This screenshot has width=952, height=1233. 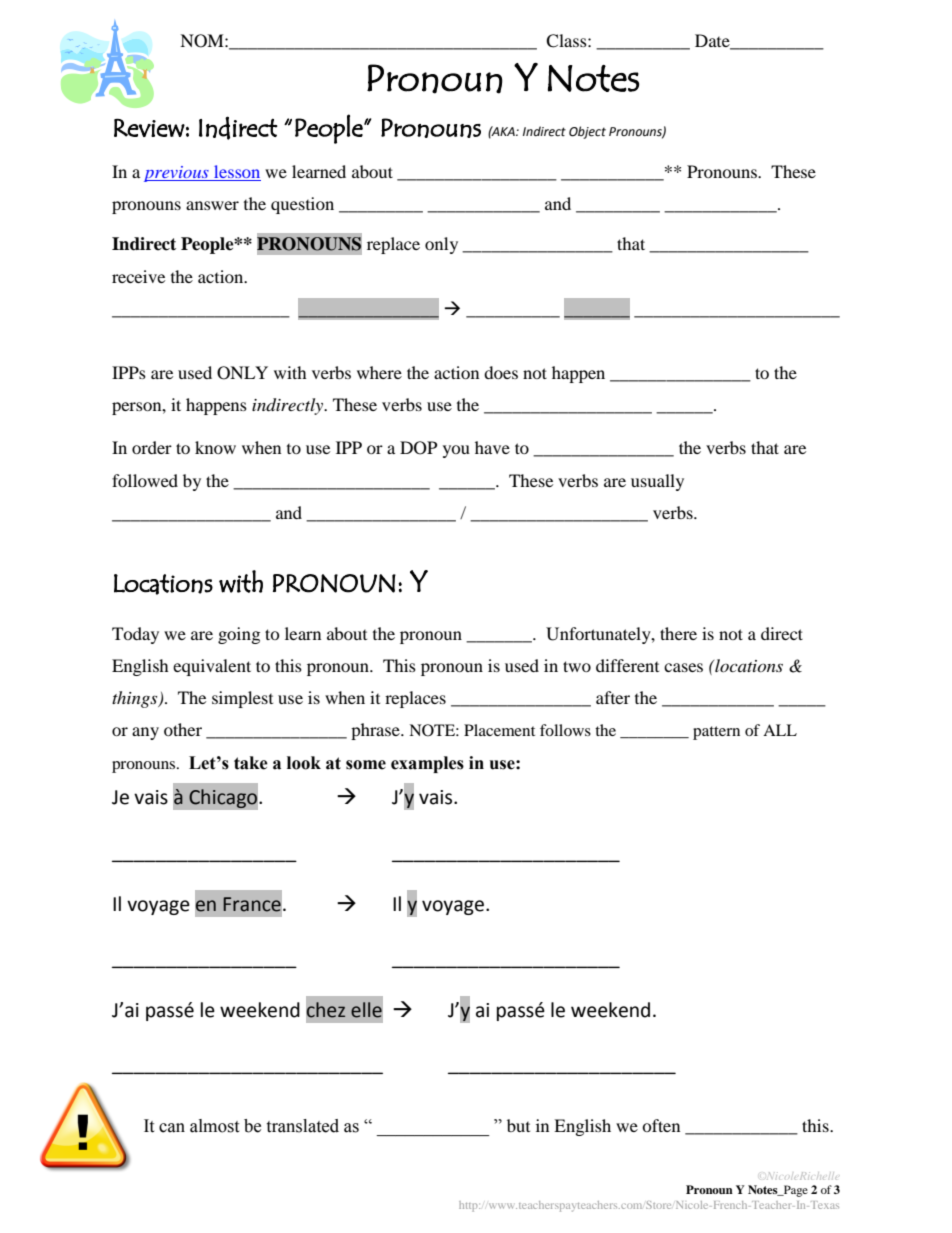 I want to click on going, so click(x=239, y=635).
